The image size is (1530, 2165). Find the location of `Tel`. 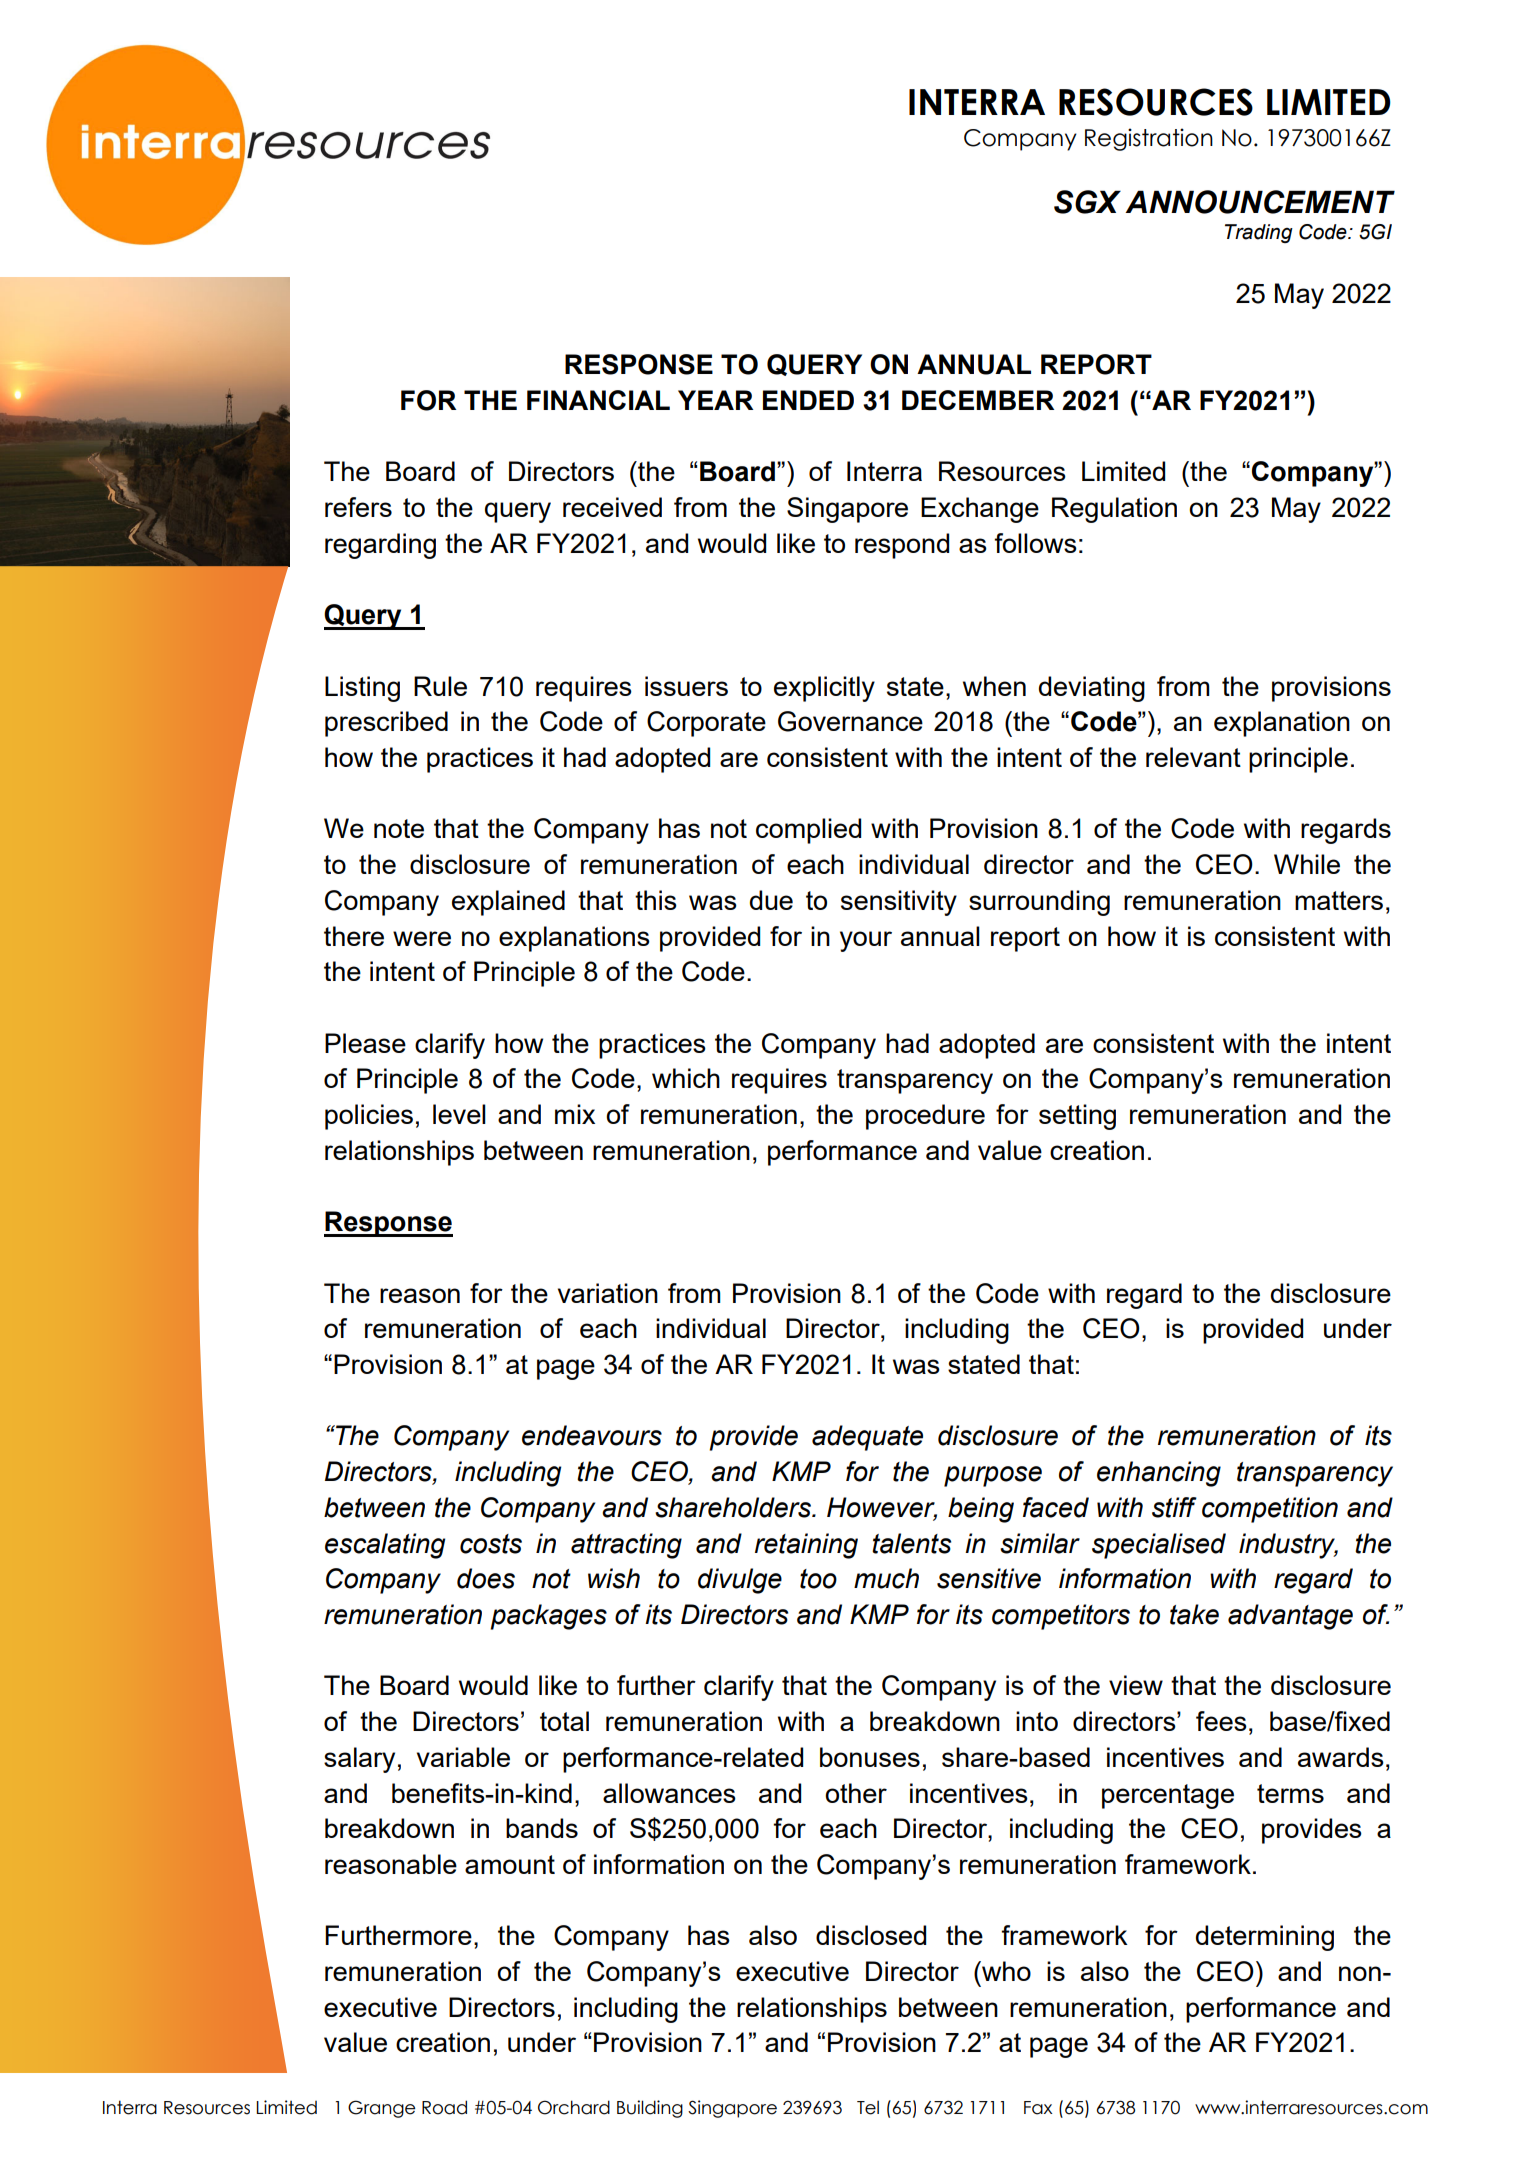

Tel is located at coordinates (868, 2107).
